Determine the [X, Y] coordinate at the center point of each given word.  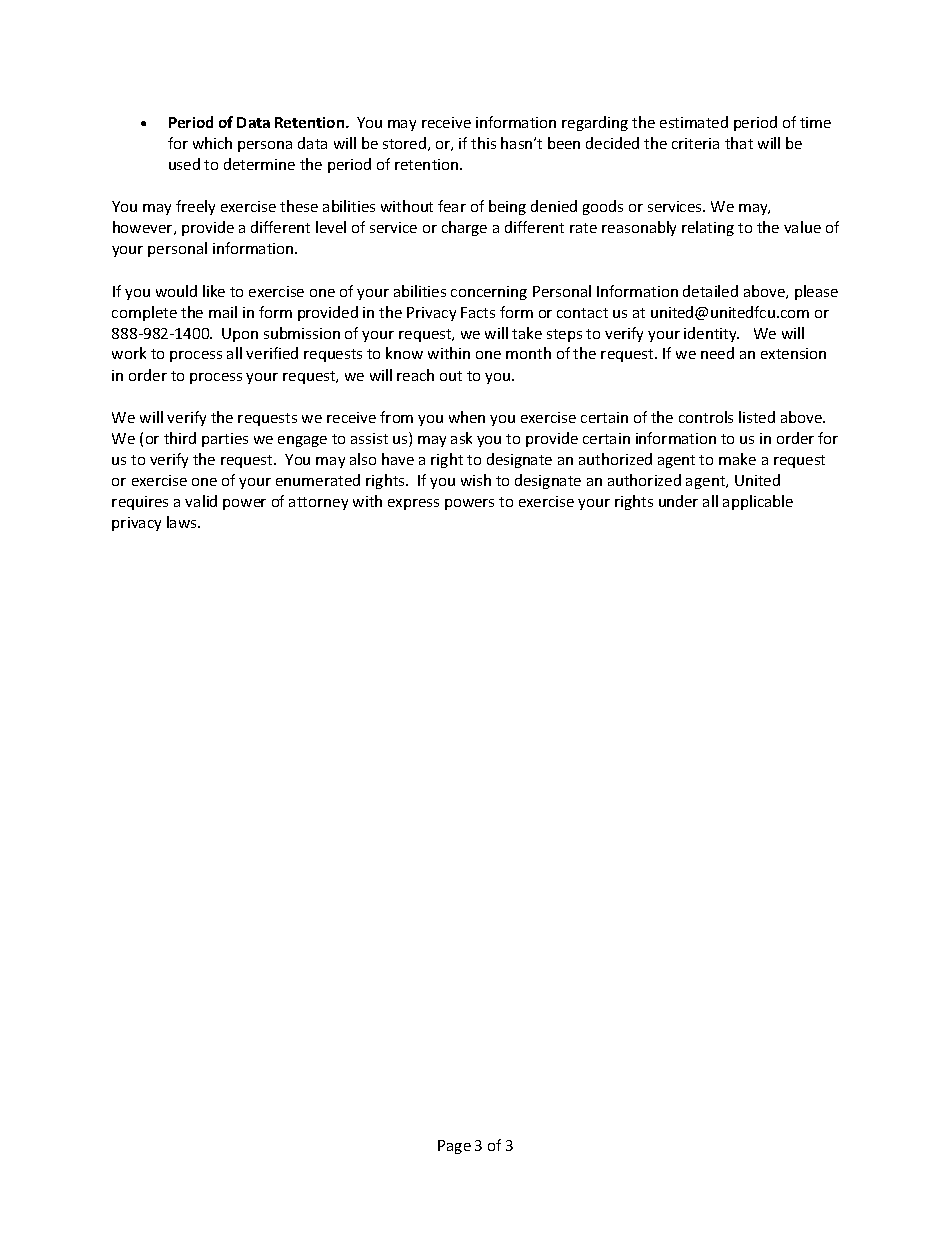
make [737, 459]
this [483, 143]
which [212, 143]
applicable [758, 502]
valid [201, 501]
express [413, 504]
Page [454, 1147]
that [739, 143]
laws [183, 522]
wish [476, 480]
